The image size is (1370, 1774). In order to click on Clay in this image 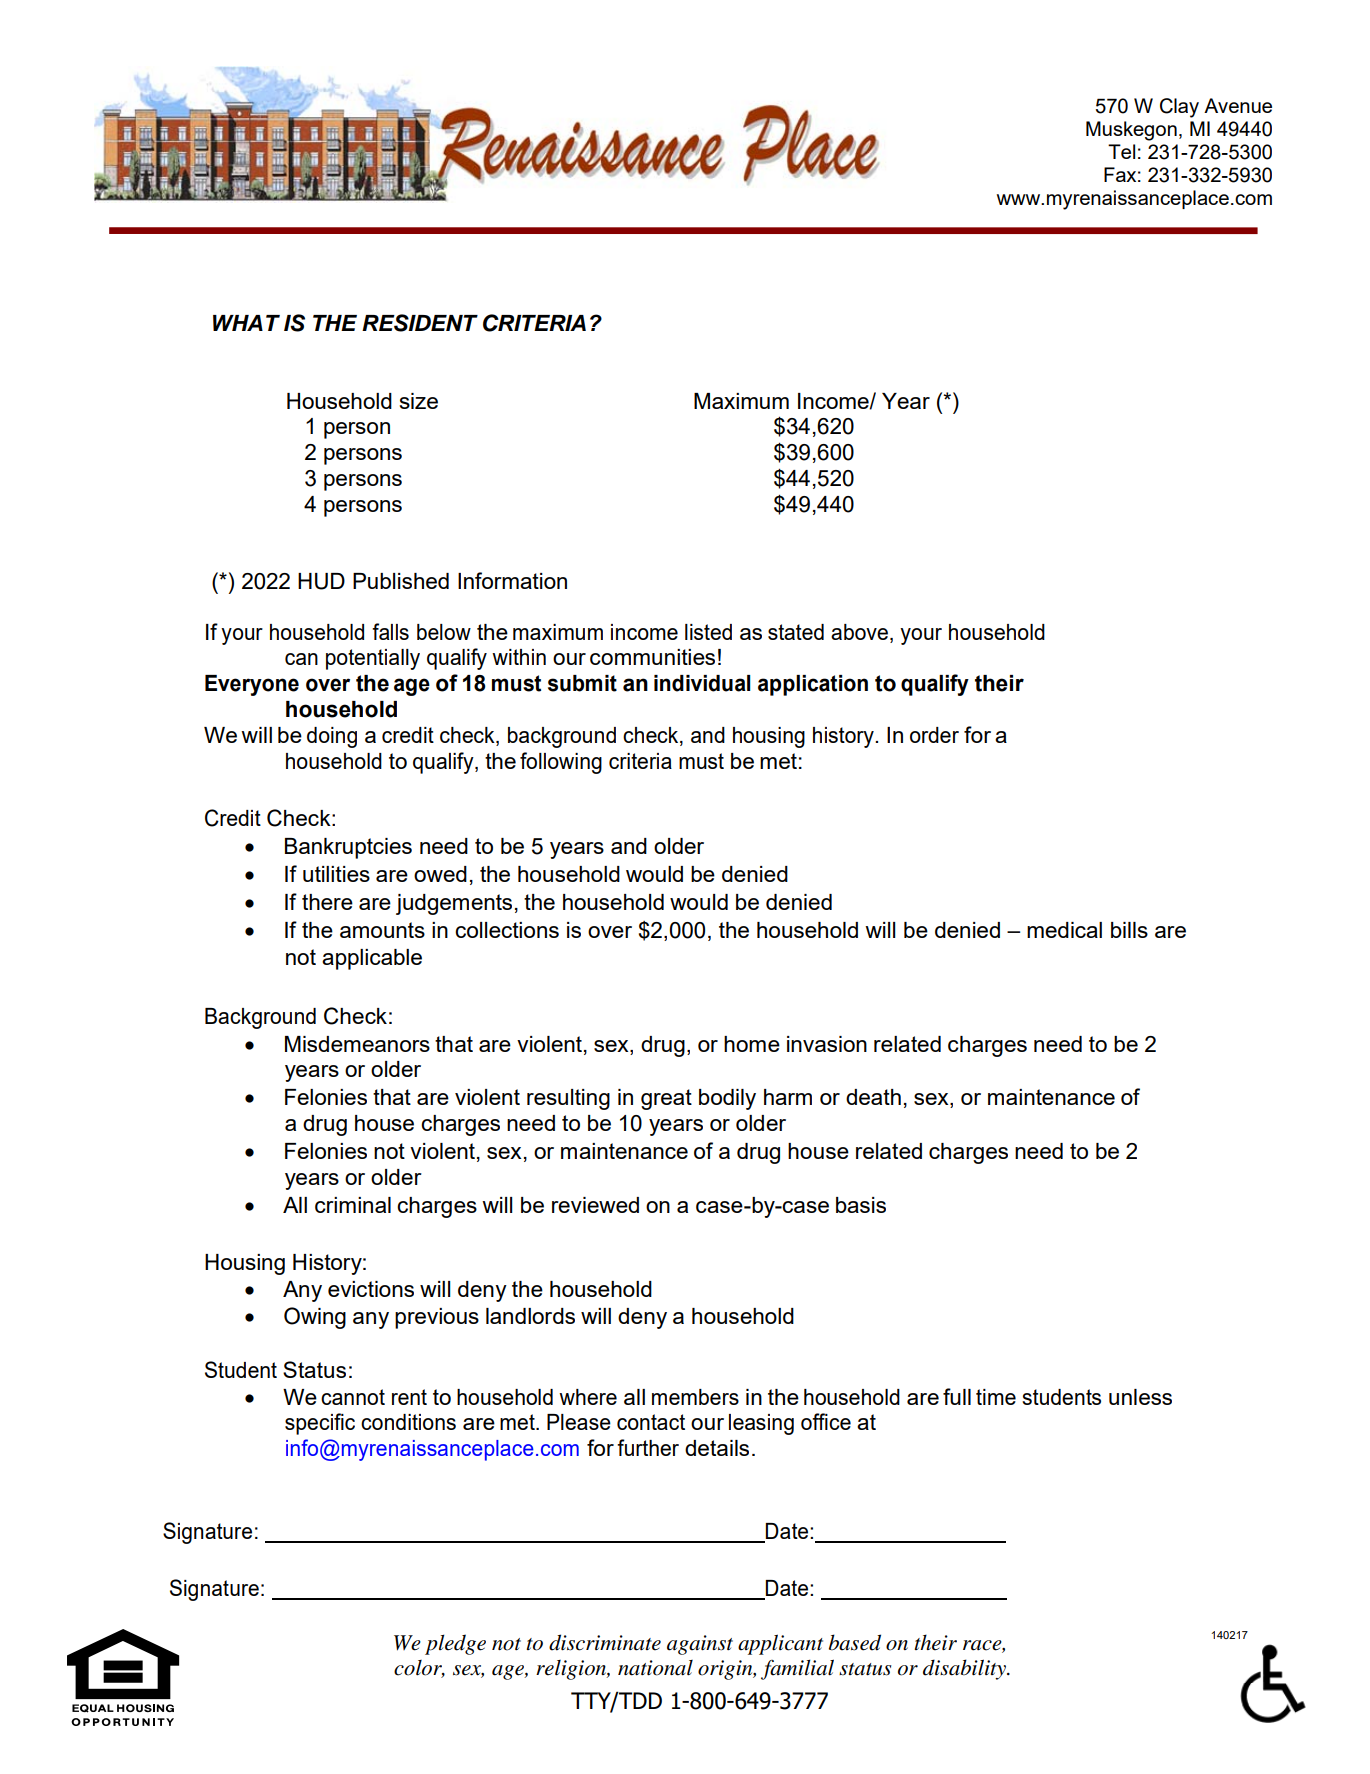, I will do `click(1179, 108)`.
